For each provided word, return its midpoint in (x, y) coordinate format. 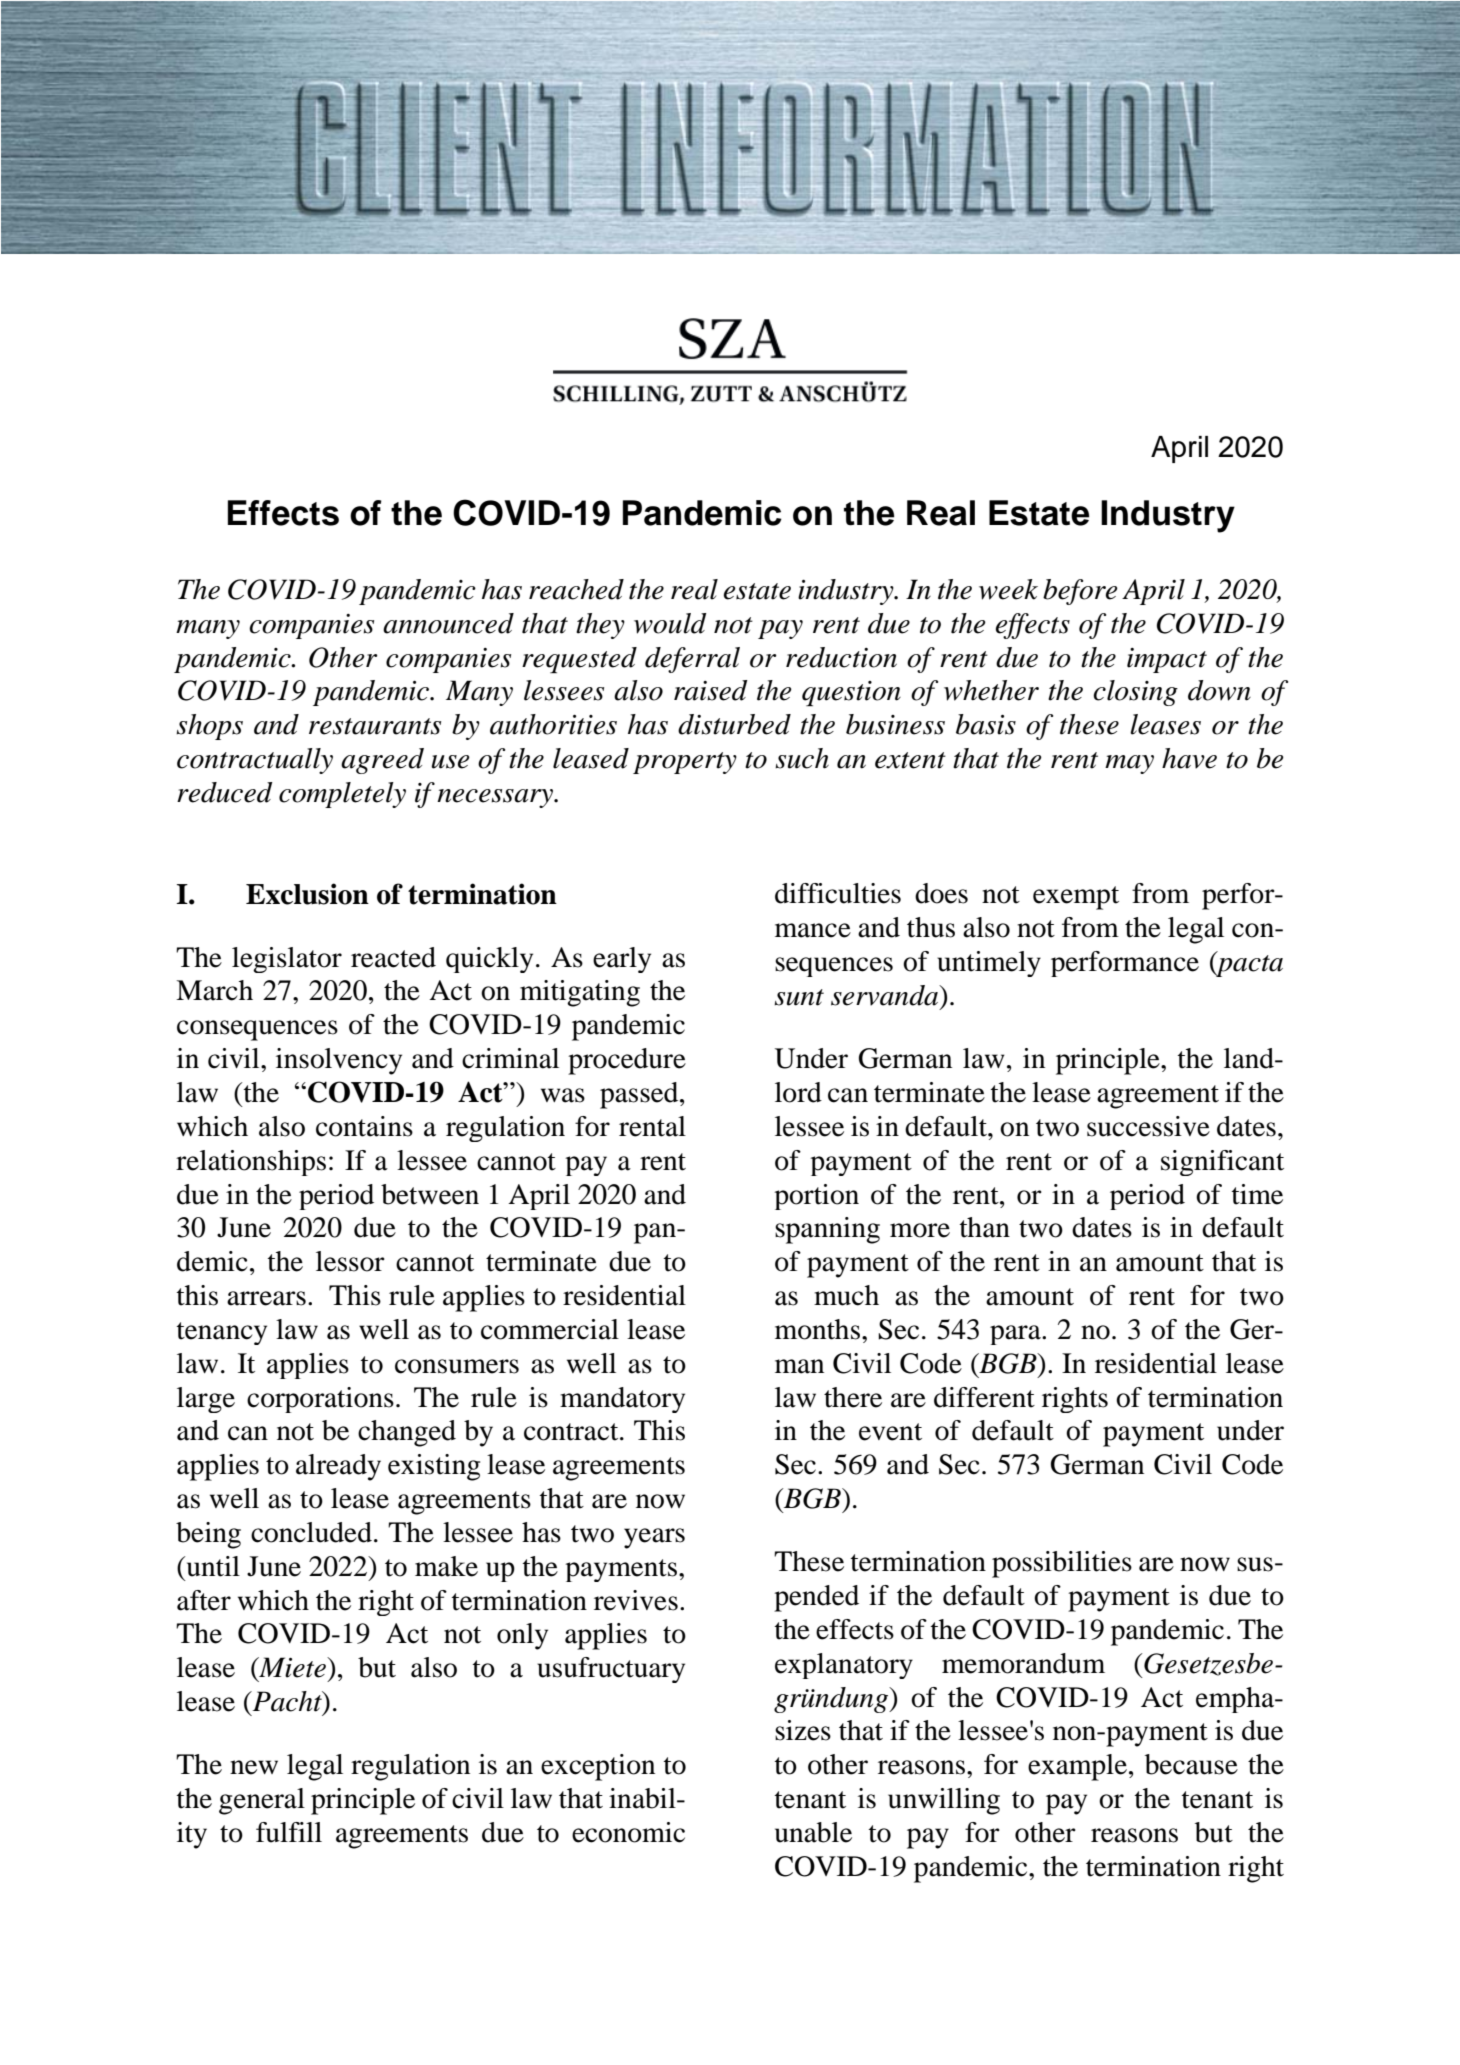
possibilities (1062, 1564)
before (1080, 592)
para (1016, 1335)
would (670, 623)
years (654, 1538)
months (817, 1329)
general (262, 1801)
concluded (311, 1532)
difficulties (838, 893)
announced (448, 623)
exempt (1076, 898)
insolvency (339, 1061)
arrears (266, 1298)
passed (640, 1095)
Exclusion (307, 894)
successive (1148, 1126)
